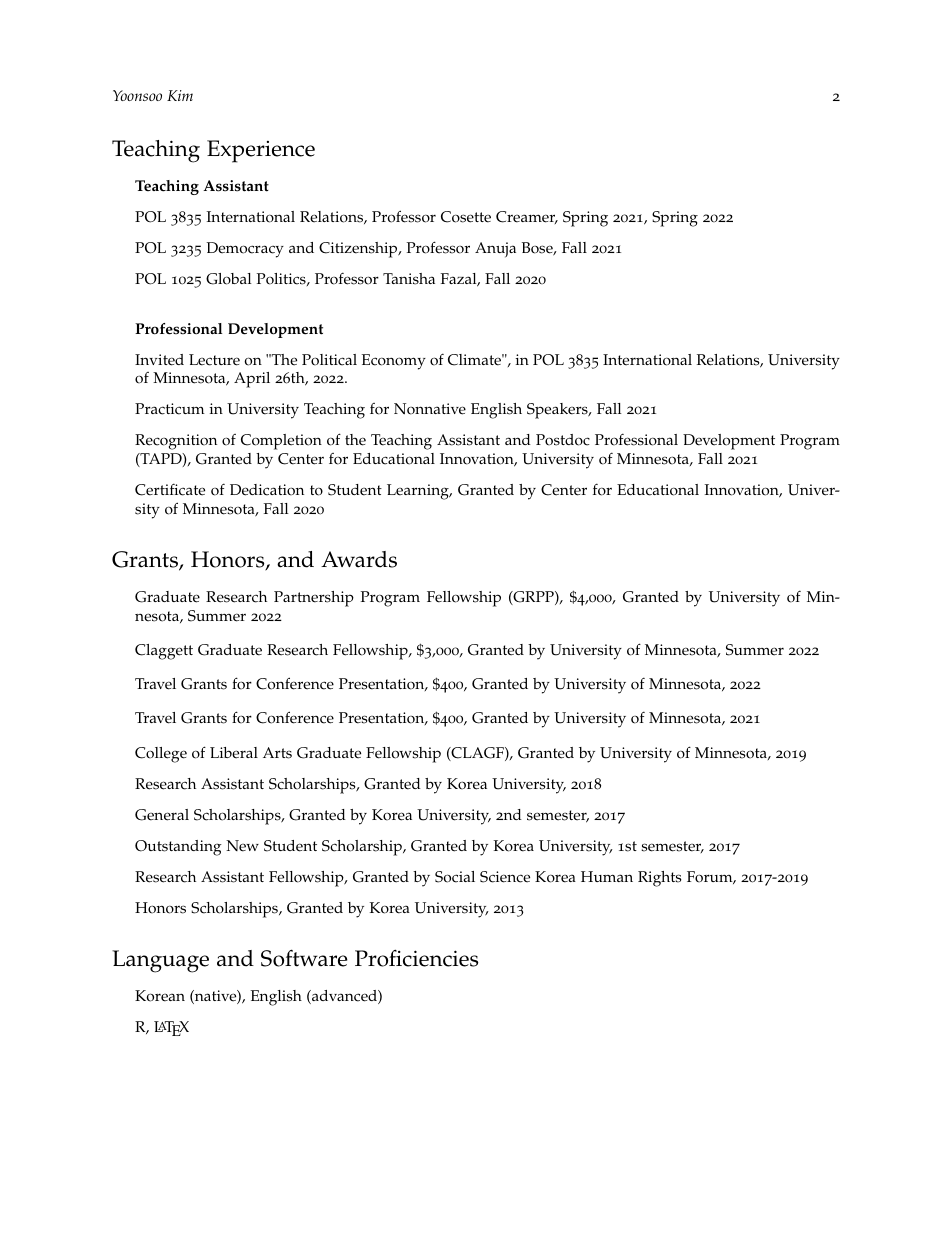 This screenshot has width=952, height=1233. I want to click on Creamer, so click(527, 217).
